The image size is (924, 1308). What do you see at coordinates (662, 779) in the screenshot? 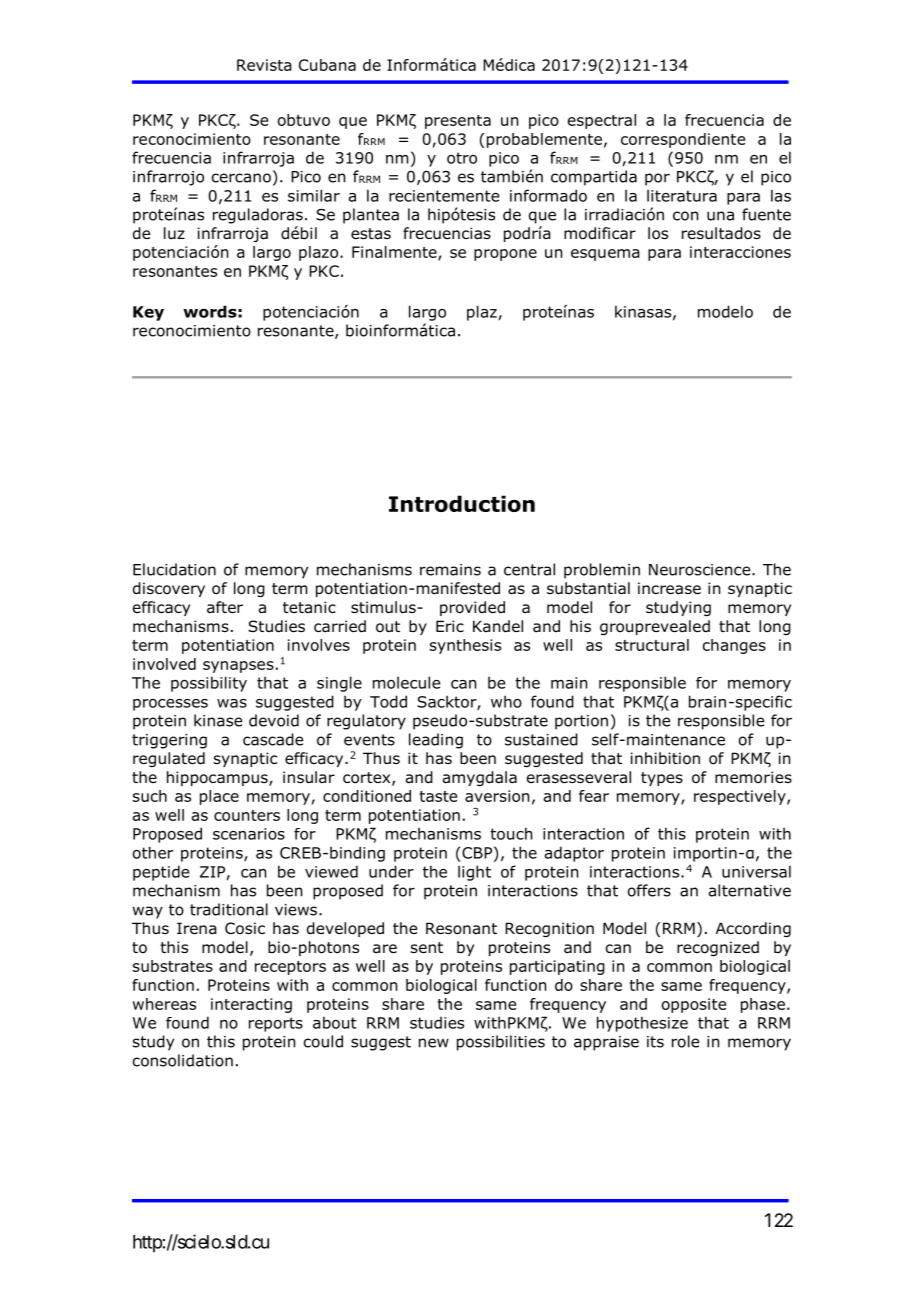
I see `types` at bounding box center [662, 779].
